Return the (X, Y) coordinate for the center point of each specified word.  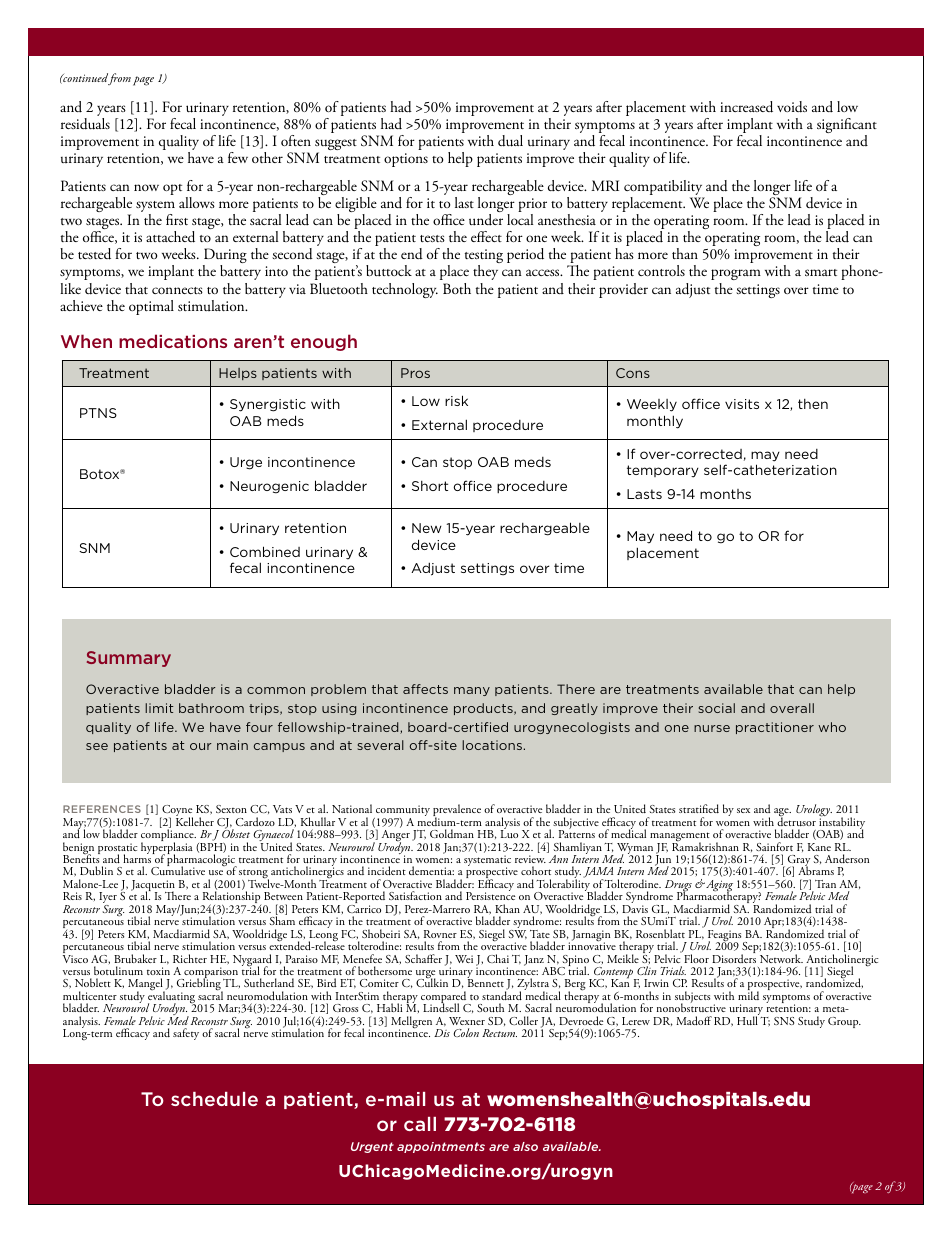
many (472, 691)
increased (746, 107)
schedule (214, 1099)
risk (456, 400)
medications (173, 341)
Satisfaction (415, 895)
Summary (129, 659)
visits (742, 404)
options (406, 160)
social (717, 708)
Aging (718, 887)
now (146, 187)
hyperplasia (167, 848)
